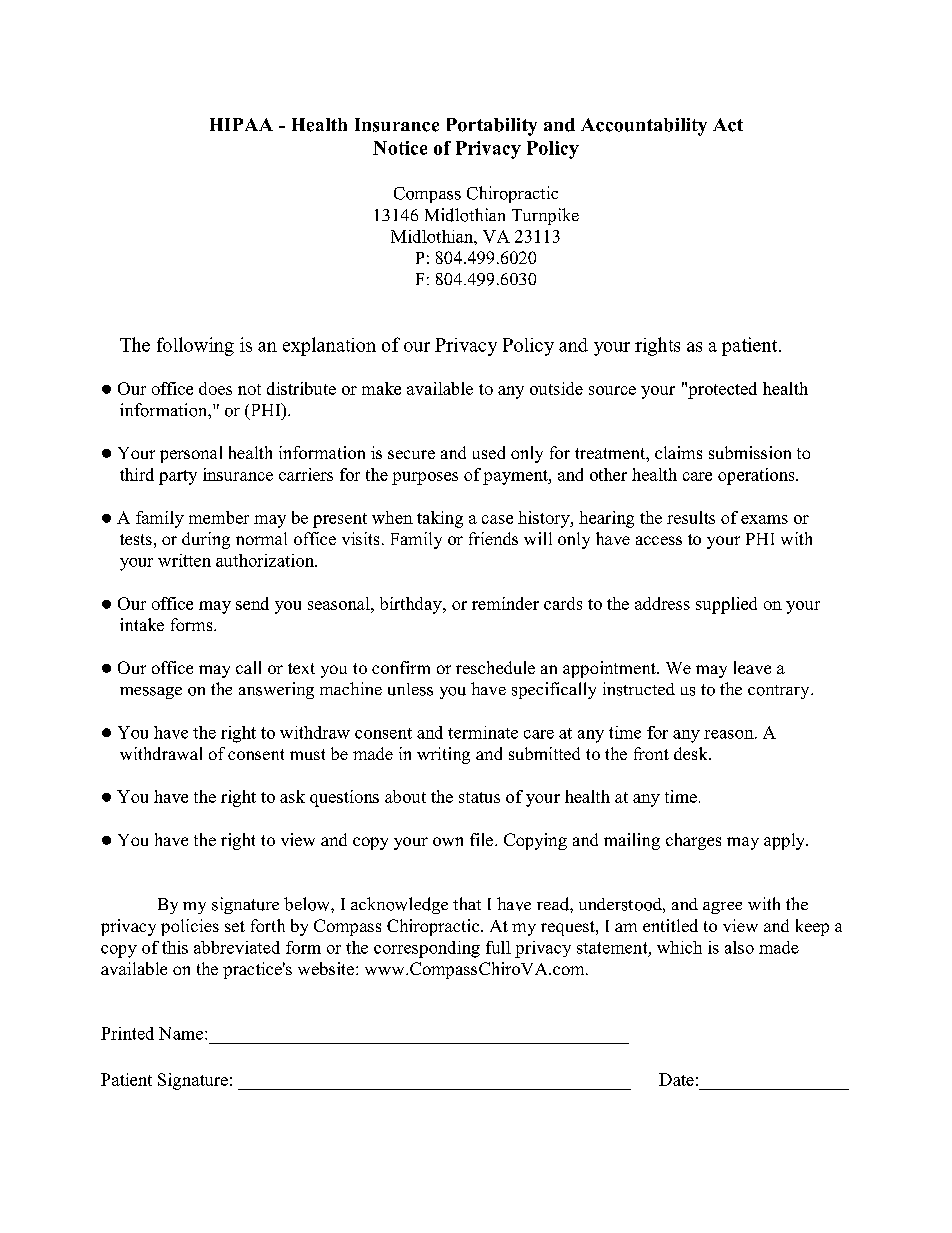 This document has width=952, height=1233. What do you see at coordinates (498, 947) in the document?
I see `full` at bounding box center [498, 947].
